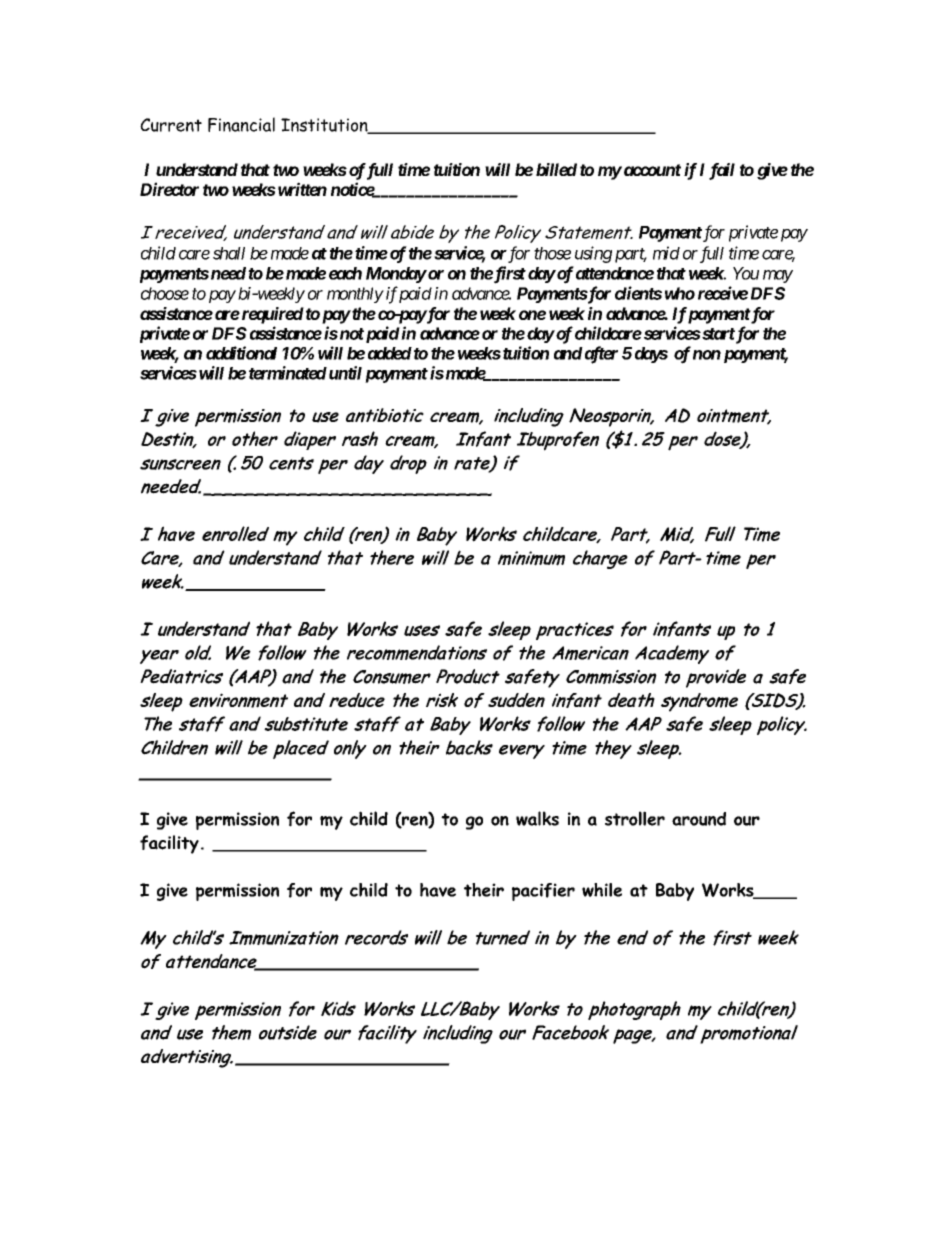 This document has height=1233, width=952. What do you see at coordinates (635, 818) in the document?
I see `stroller` at bounding box center [635, 818].
